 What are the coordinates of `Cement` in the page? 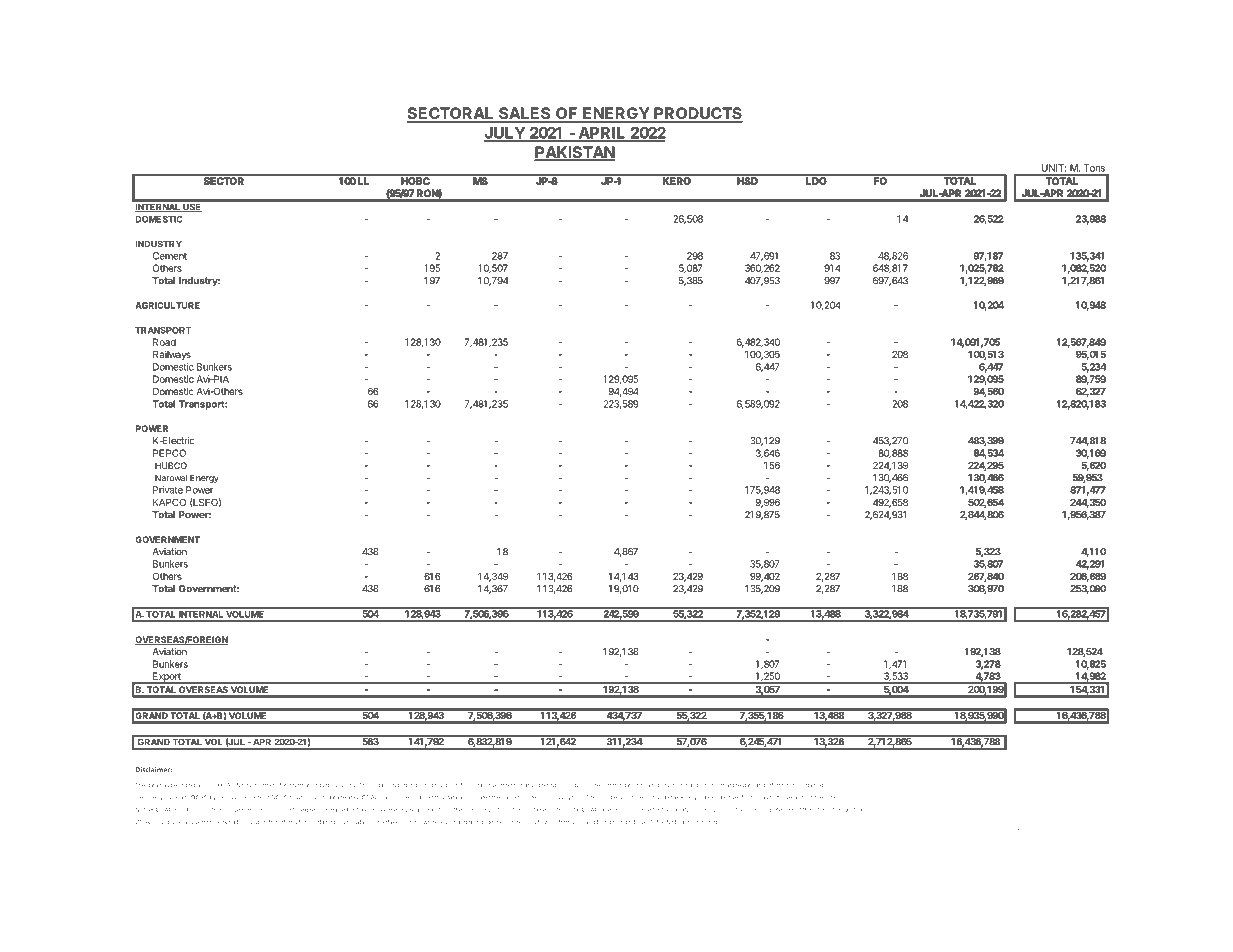 It's located at (170, 256).
